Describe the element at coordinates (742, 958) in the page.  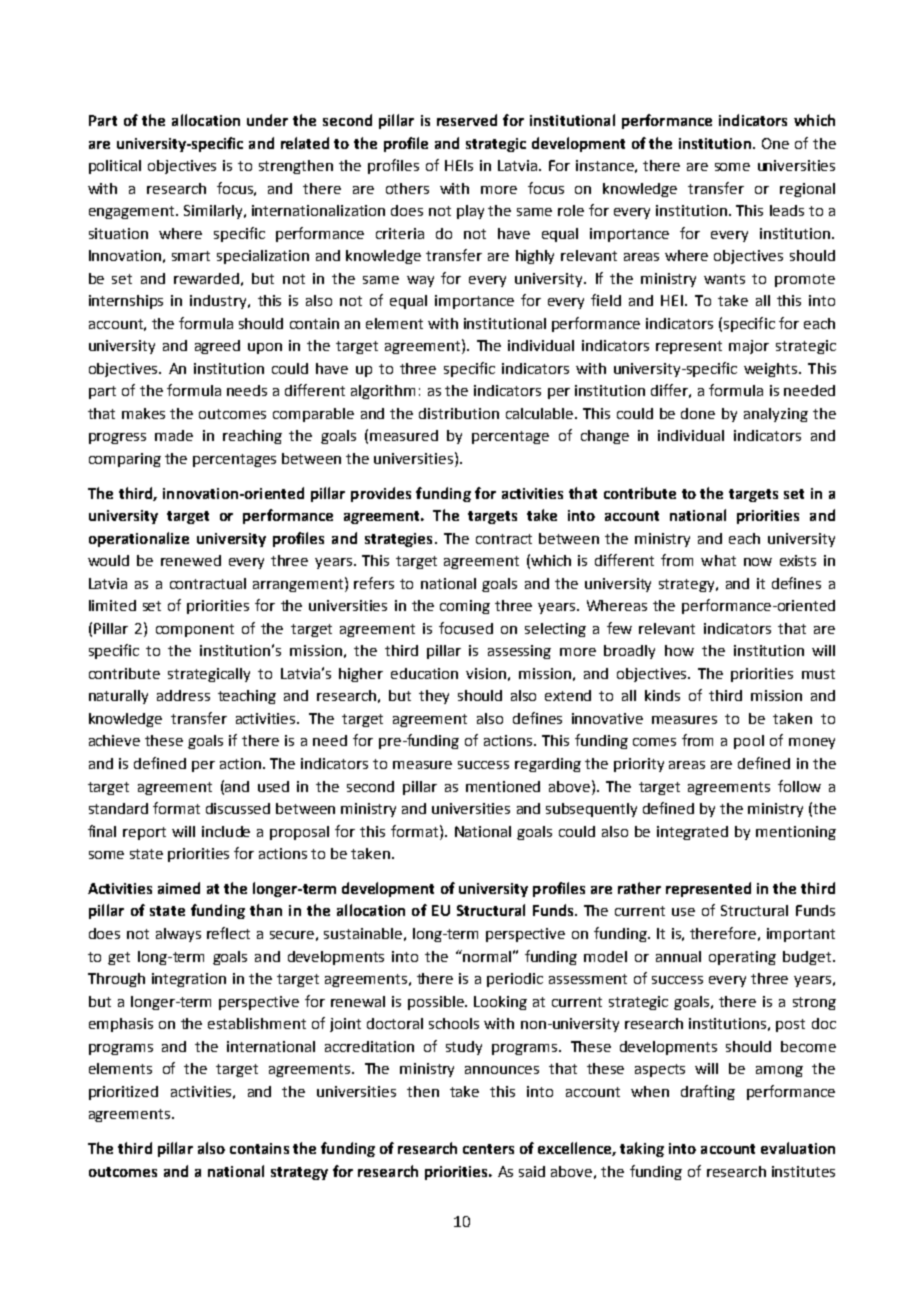
I see `operating` at that location.
